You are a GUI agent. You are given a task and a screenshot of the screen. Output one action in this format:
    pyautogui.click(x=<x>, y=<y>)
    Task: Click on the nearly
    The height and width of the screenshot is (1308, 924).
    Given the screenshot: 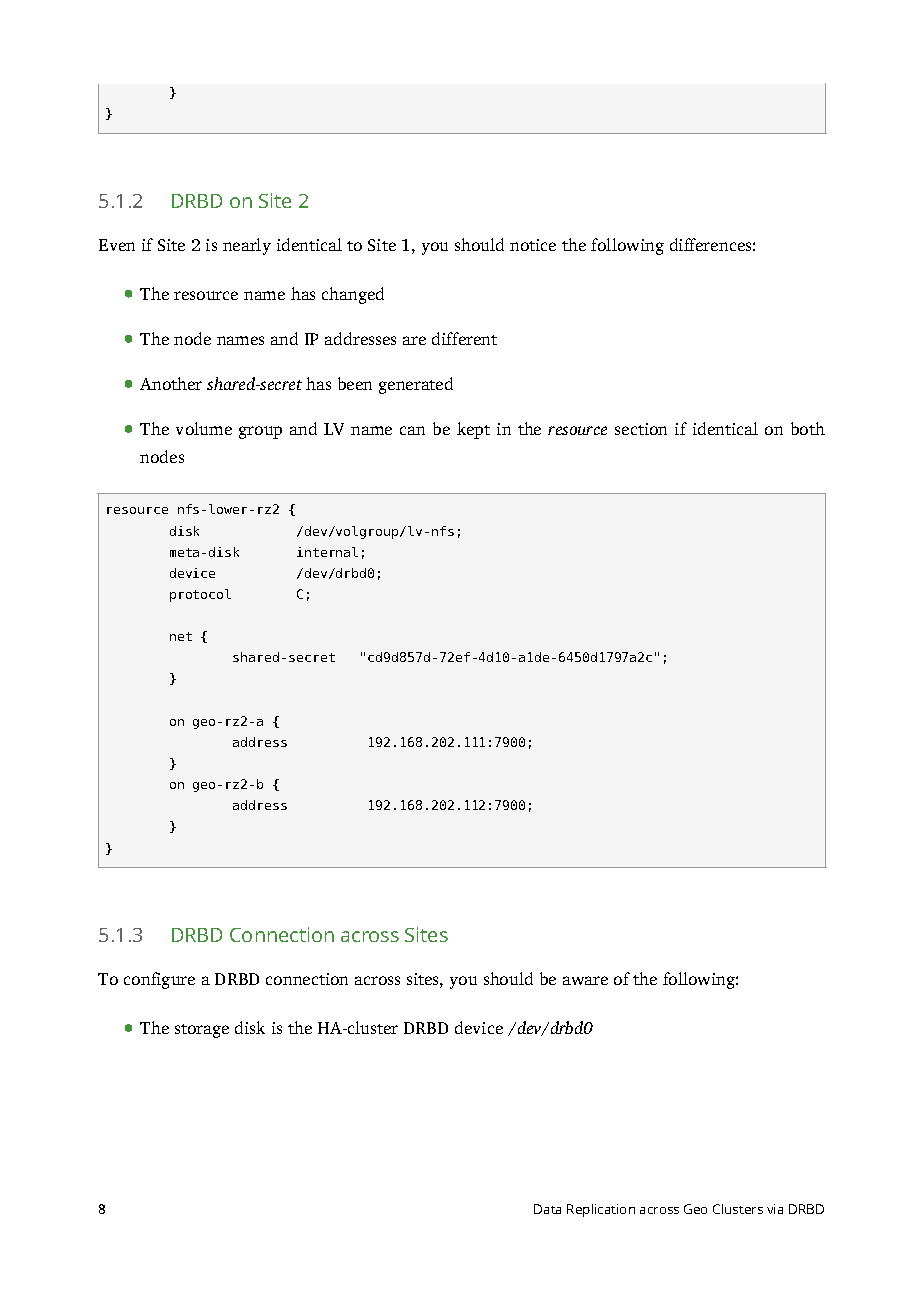 What is the action you would take?
    pyautogui.click(x=247, y=246)
